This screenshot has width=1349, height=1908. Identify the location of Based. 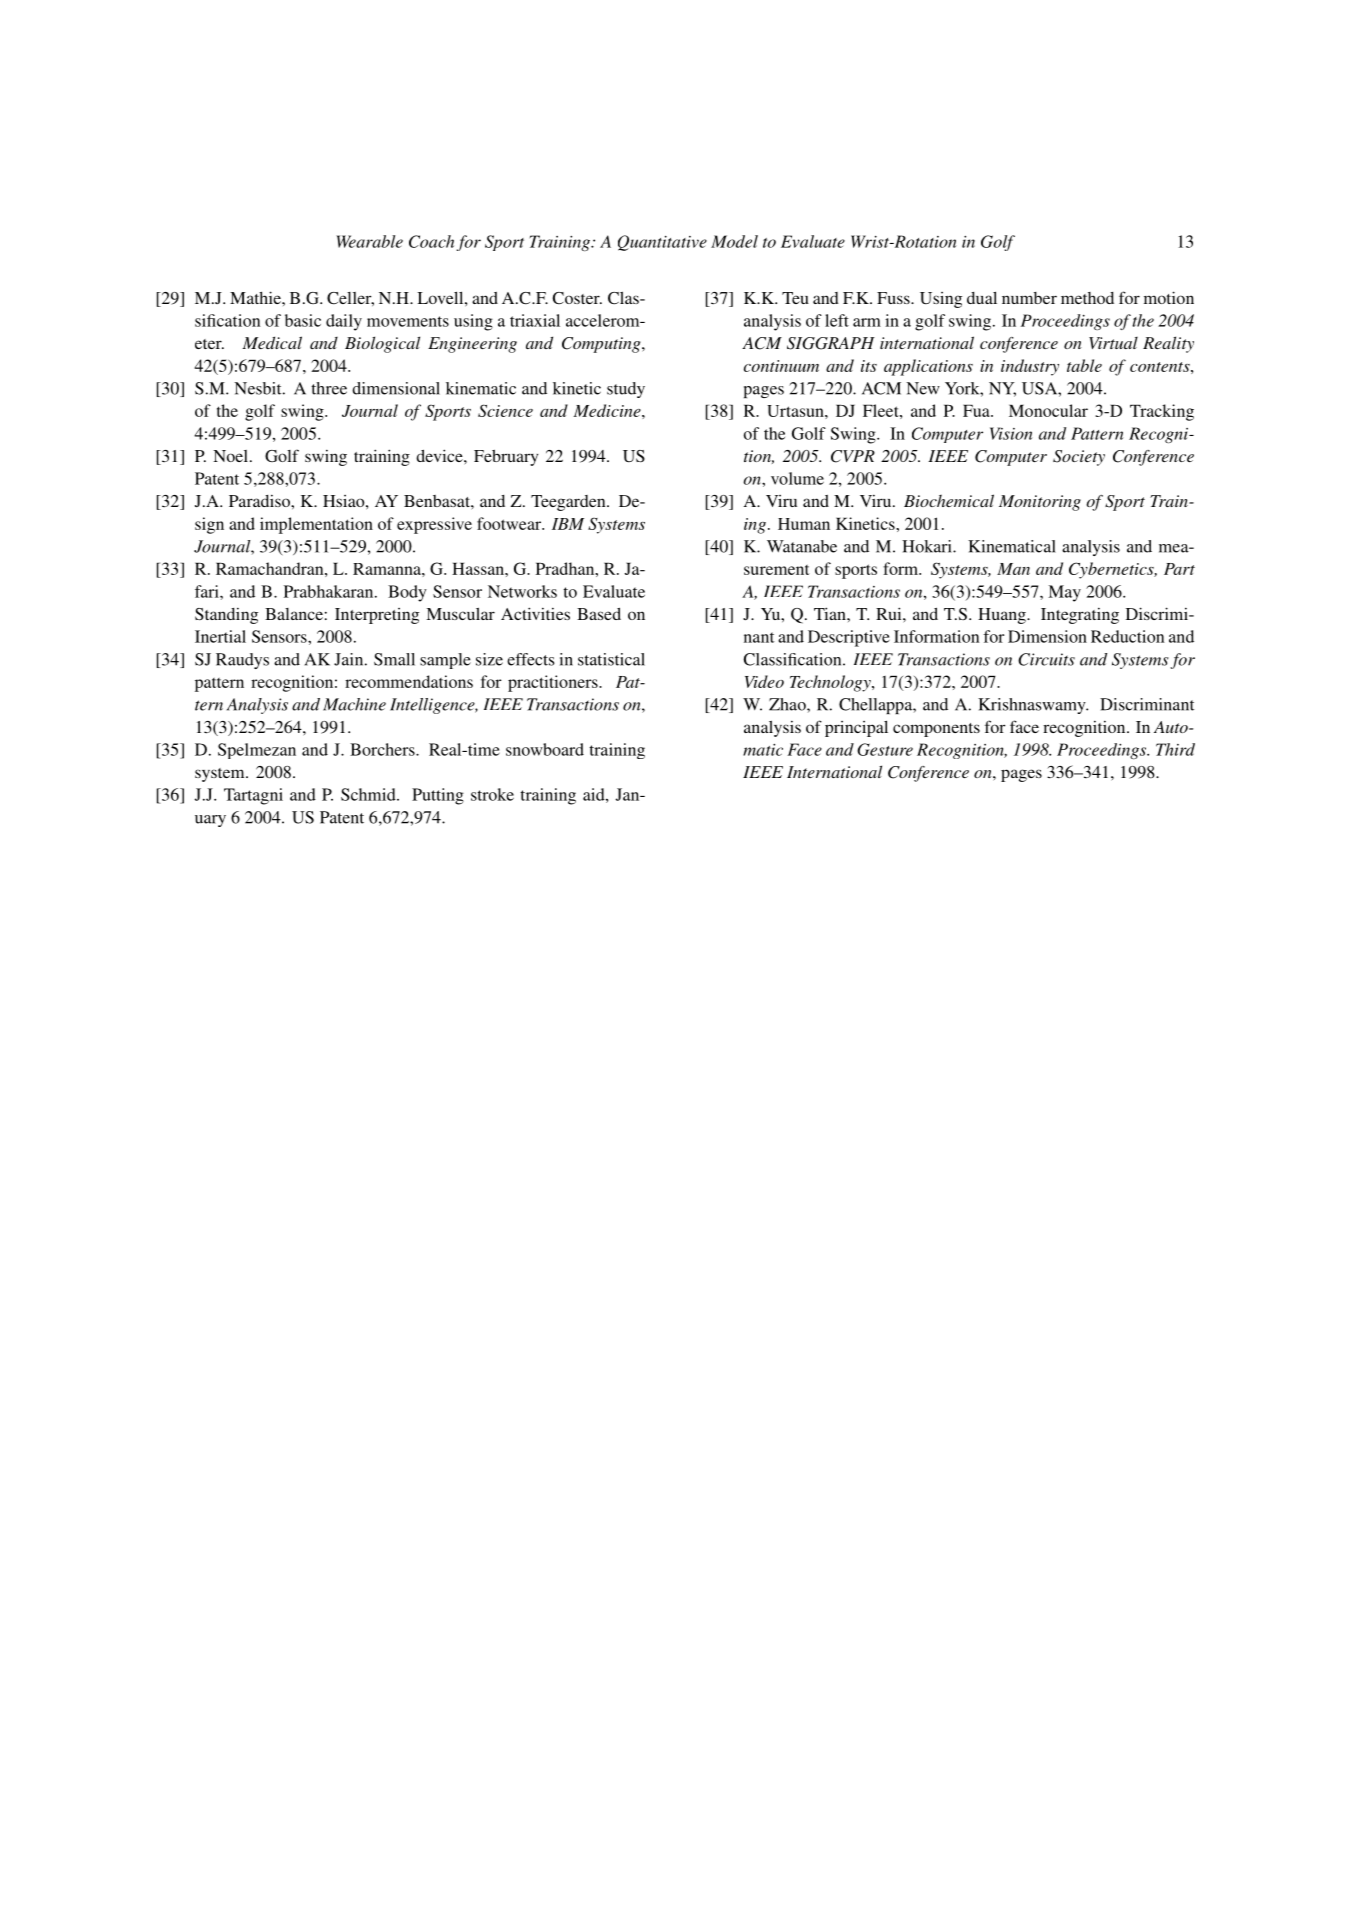
(599, 613).
